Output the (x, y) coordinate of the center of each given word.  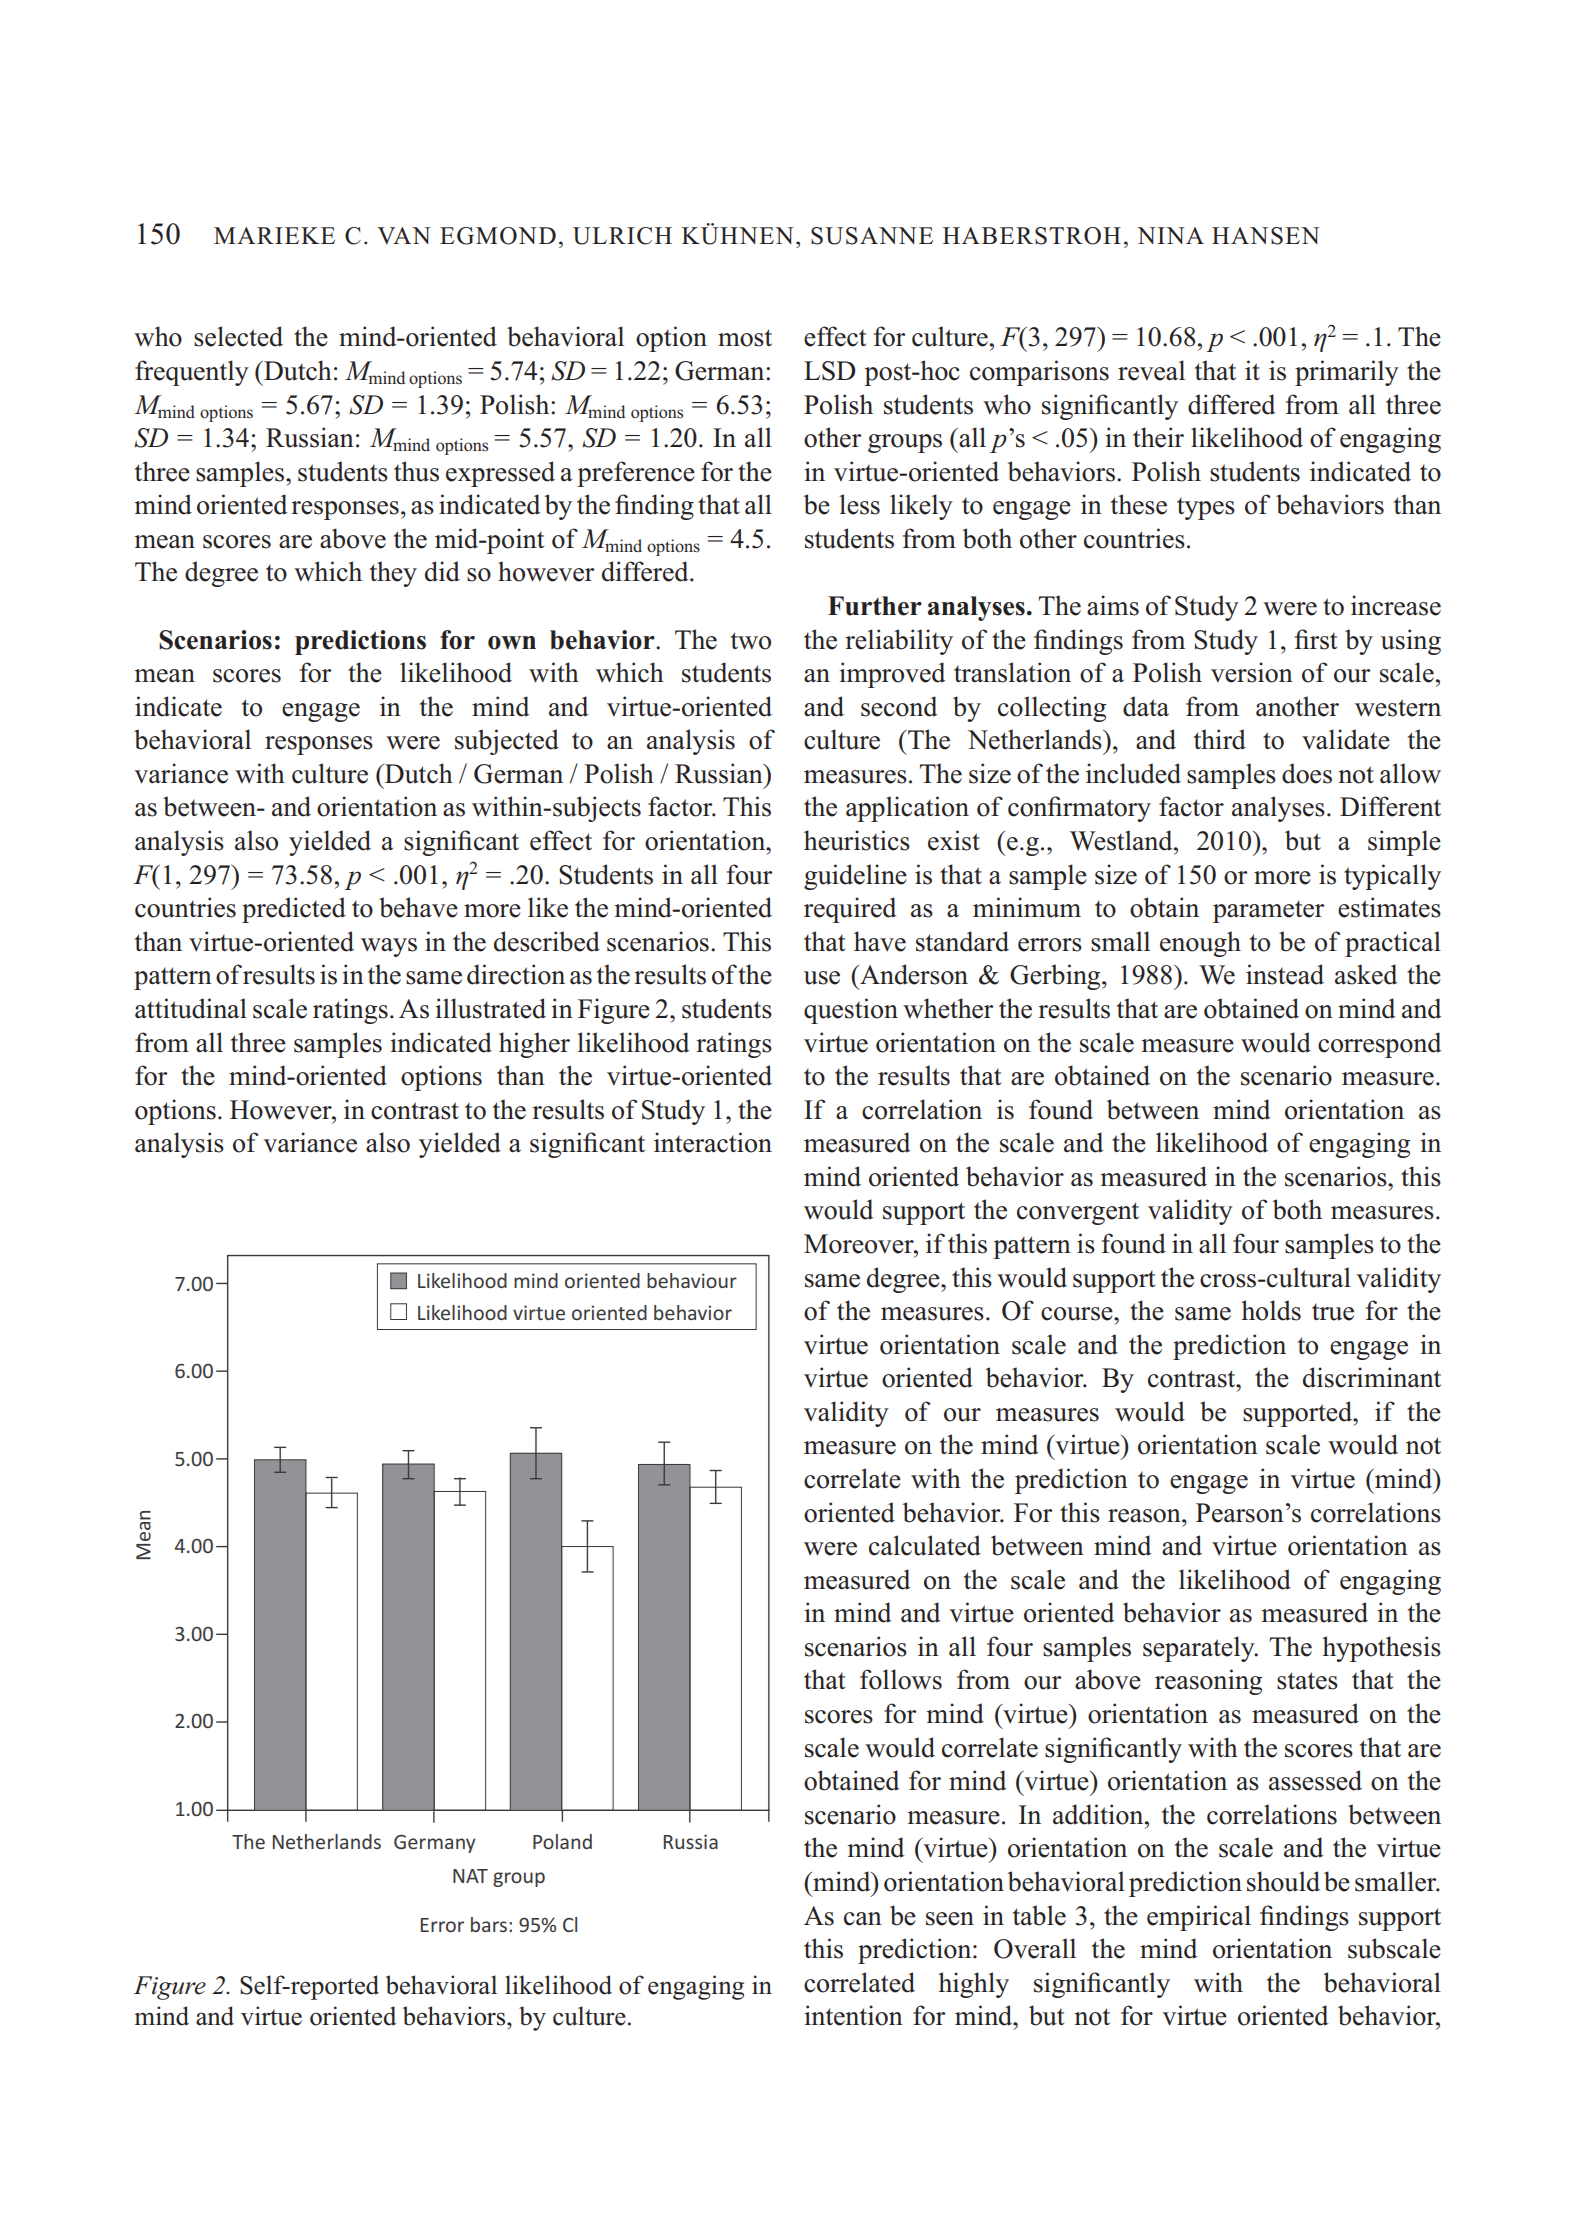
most (745, 338)
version (1252, 672)
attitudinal (191, 1008)
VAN (404, 235)
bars (489, 1924)
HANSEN (1266, 236)
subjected (507, 742)
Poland (562, 1841)
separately (1200, 1649)
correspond (1379, 1045)
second (899, 706)
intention (853, 2015)
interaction (713, 1142)
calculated (925, 1545)
